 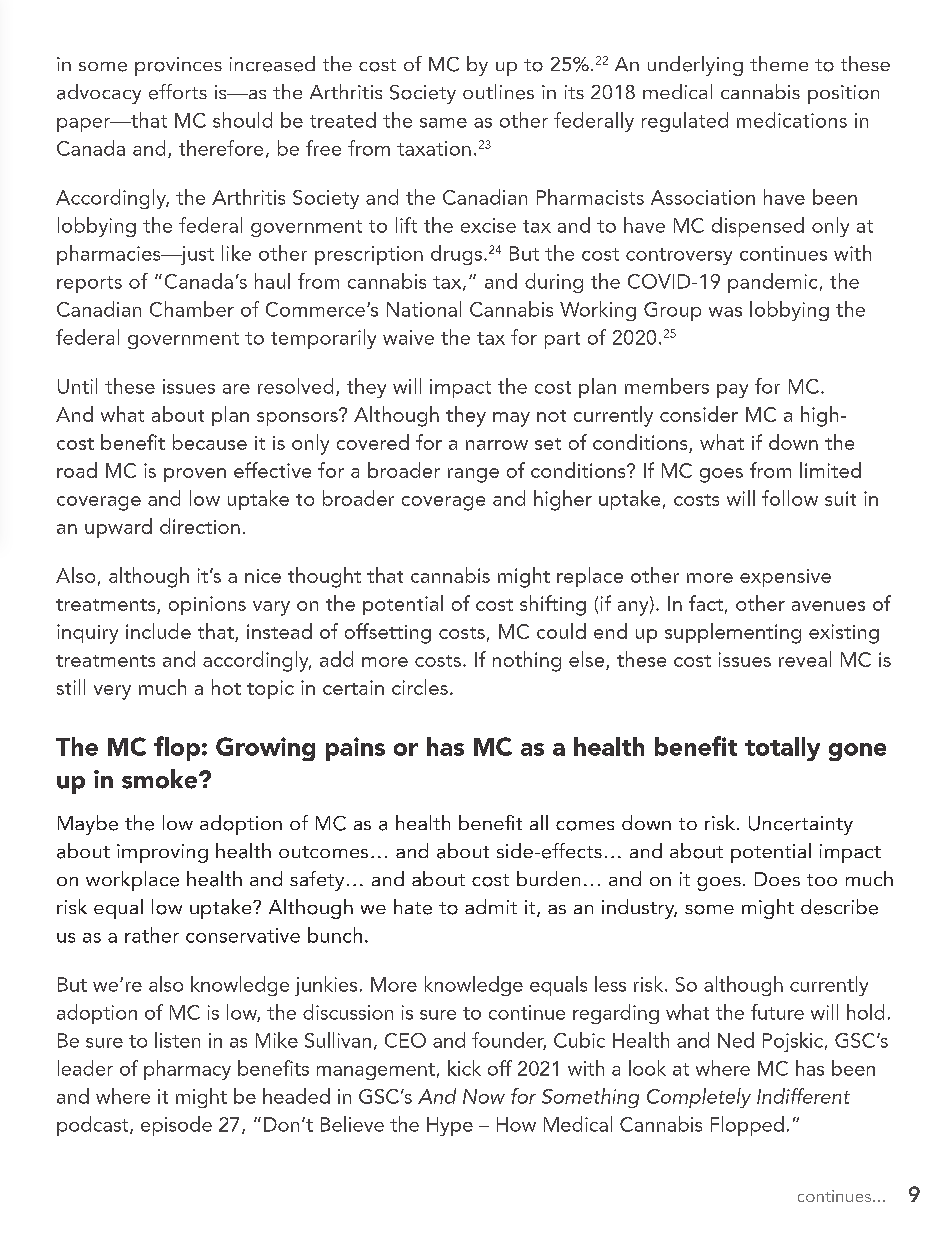 I want to click on because, so click(x=210, y=442).
